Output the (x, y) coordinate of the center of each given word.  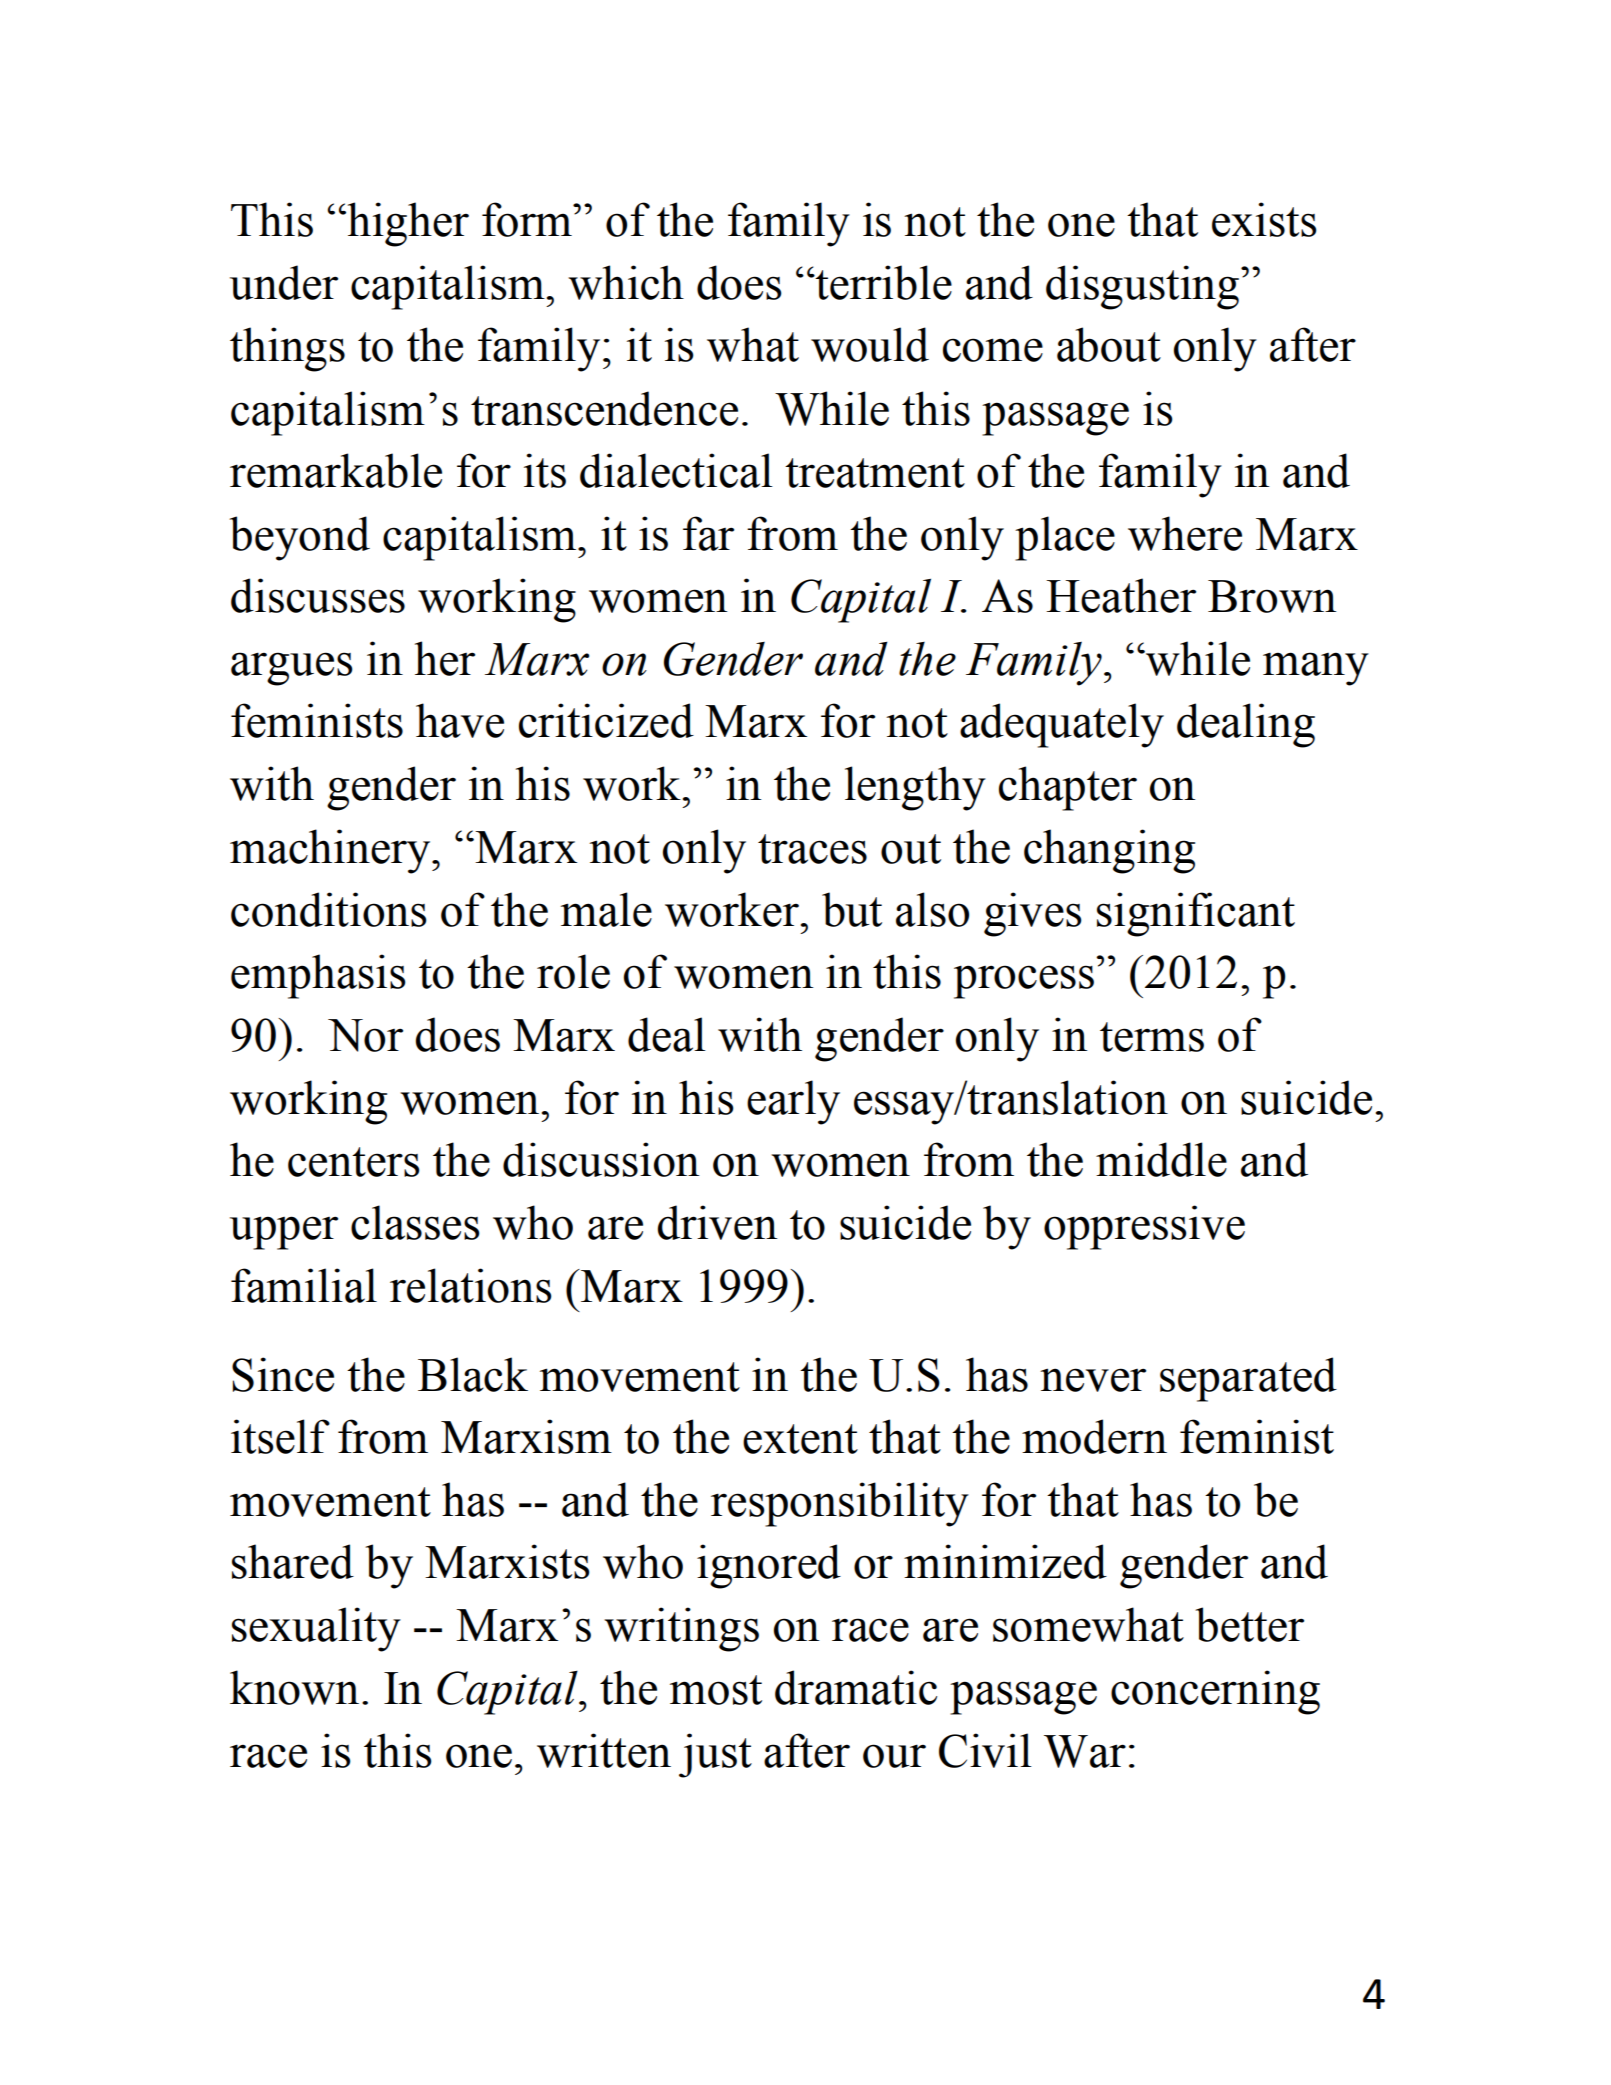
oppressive (1144, 1227)
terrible (883, 282)
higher (407, 224)
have (460, 720)
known (294, 1687)
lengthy (915, 788)
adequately (1062, 725)
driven (717, 1222)
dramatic (856, 1687)
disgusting (1142, 287)
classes (415, 1222)
